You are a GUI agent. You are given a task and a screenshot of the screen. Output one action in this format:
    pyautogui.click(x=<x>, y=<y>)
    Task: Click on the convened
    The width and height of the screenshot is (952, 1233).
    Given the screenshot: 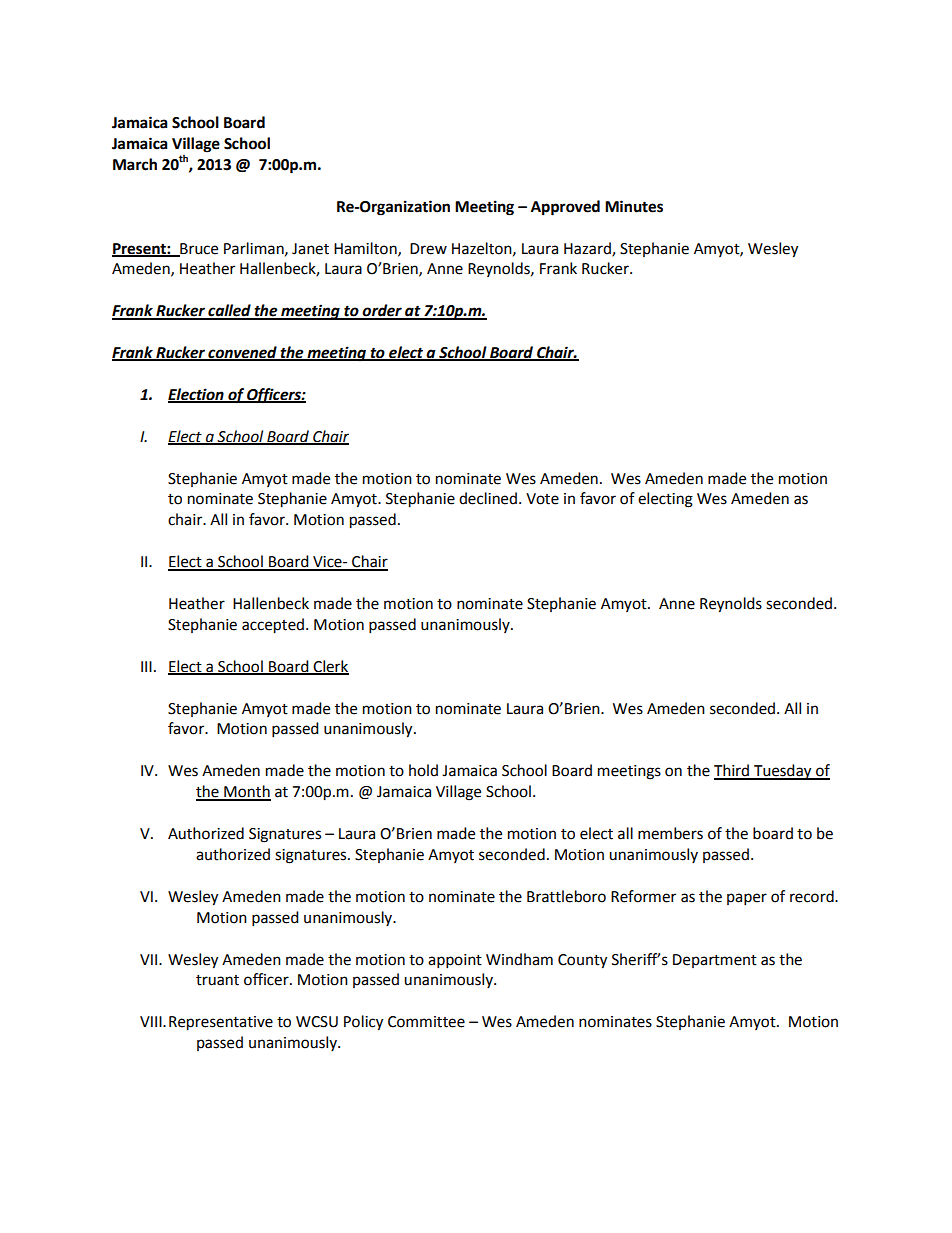 What is the action you would take?
    pyautogui.click(x=242, y=353)
